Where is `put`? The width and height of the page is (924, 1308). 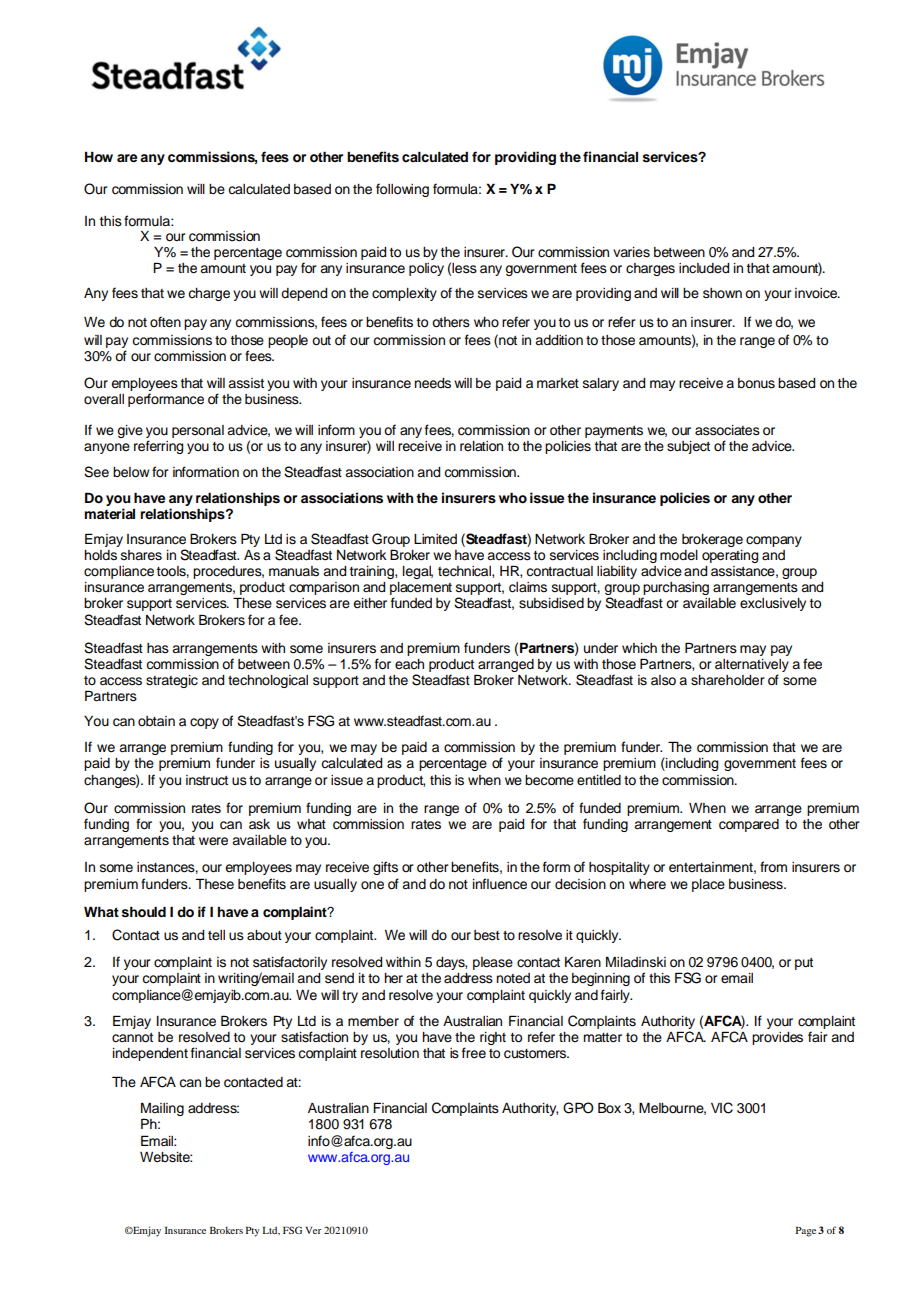
put is located at coordinates (804, 964).
